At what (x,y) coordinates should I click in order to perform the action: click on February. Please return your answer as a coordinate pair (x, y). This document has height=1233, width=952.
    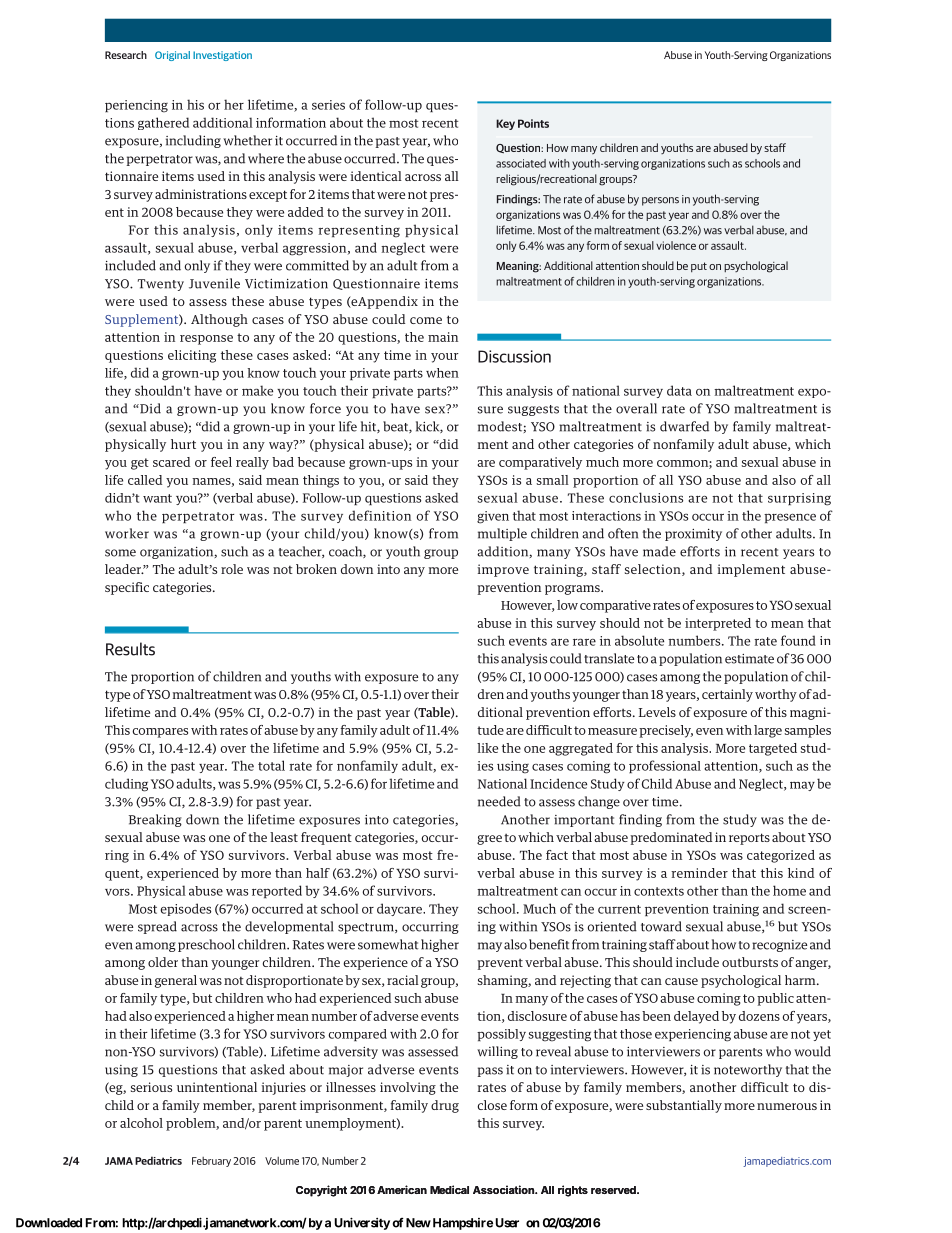
    Looking at the image, I should click on (211, 1162).
